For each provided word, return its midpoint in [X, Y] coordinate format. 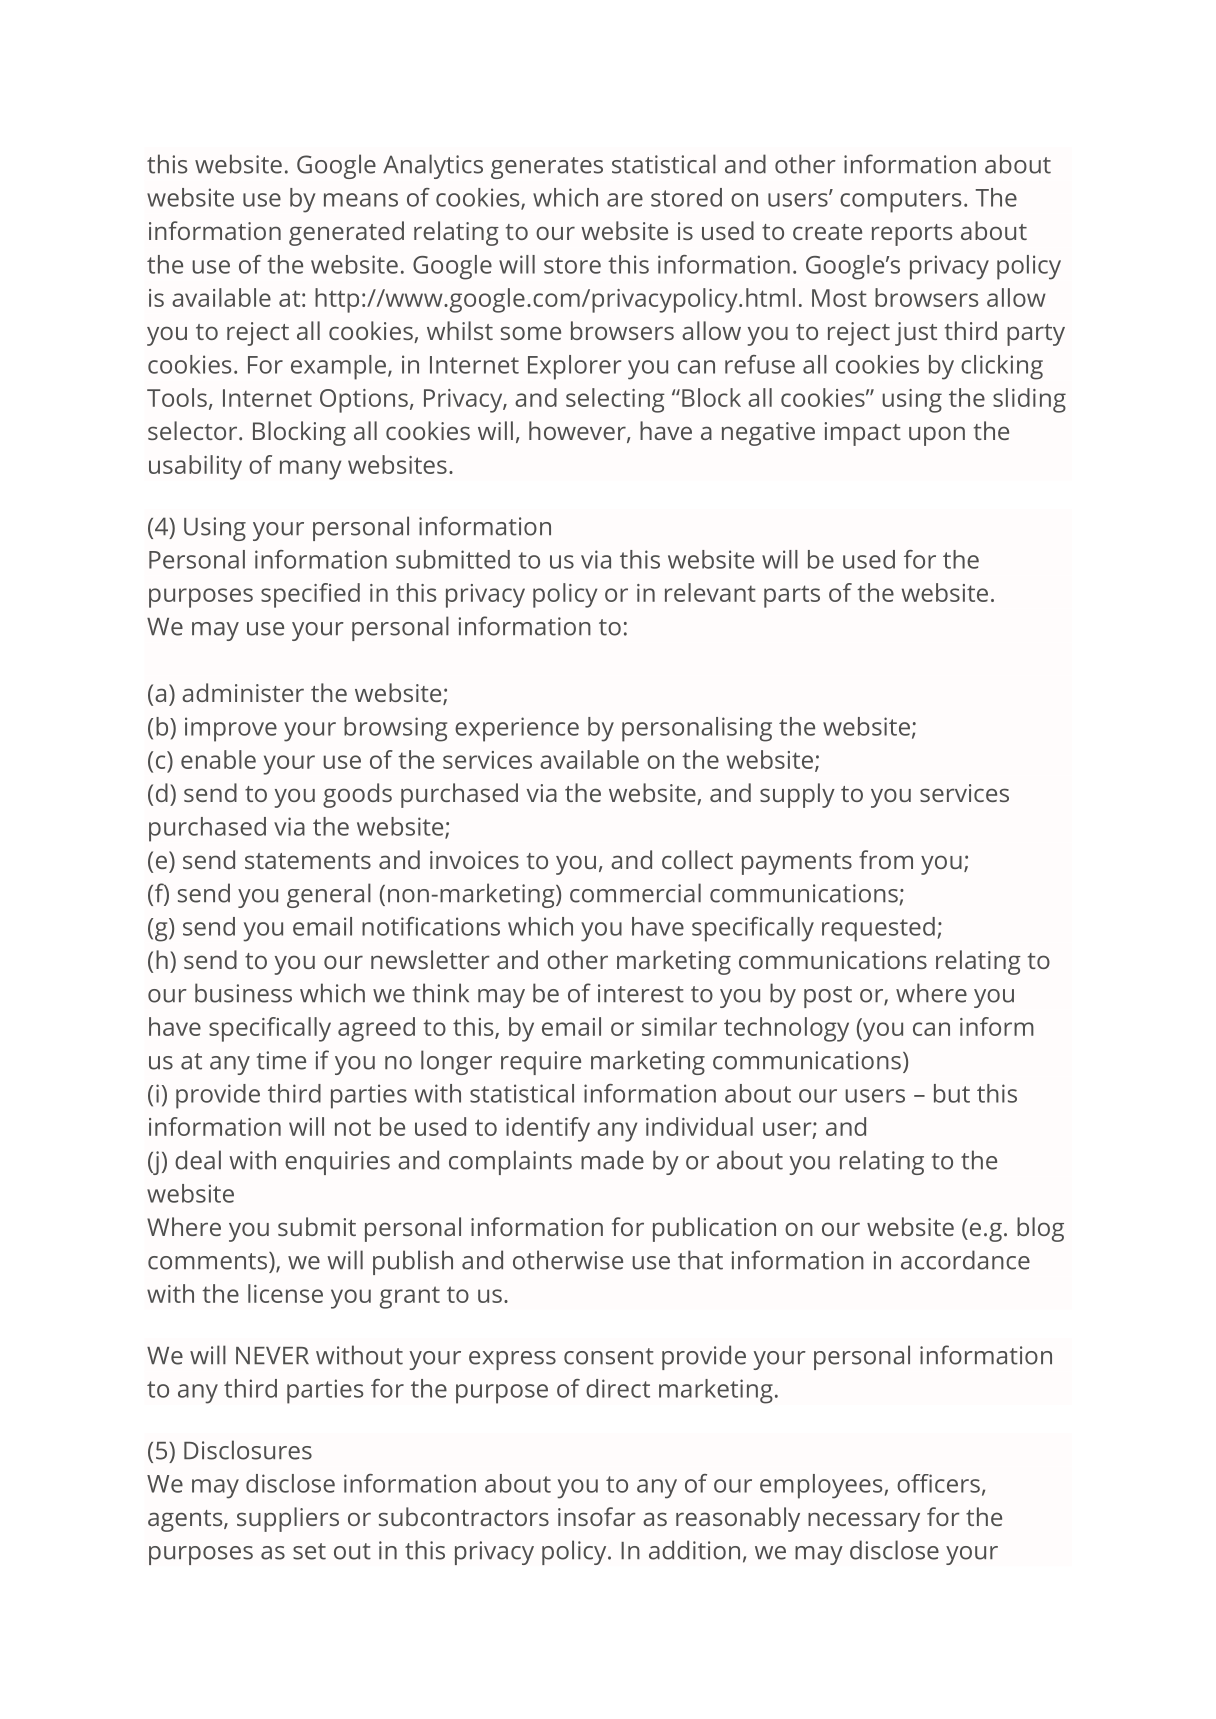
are [625, 200]
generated [346, 233]
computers [900, 201]
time [281, 1060]
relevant [710, 592]
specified [310, 595]
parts [792, 596]
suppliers [288, 1519]
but [952, 1093]
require [541, 1063]
